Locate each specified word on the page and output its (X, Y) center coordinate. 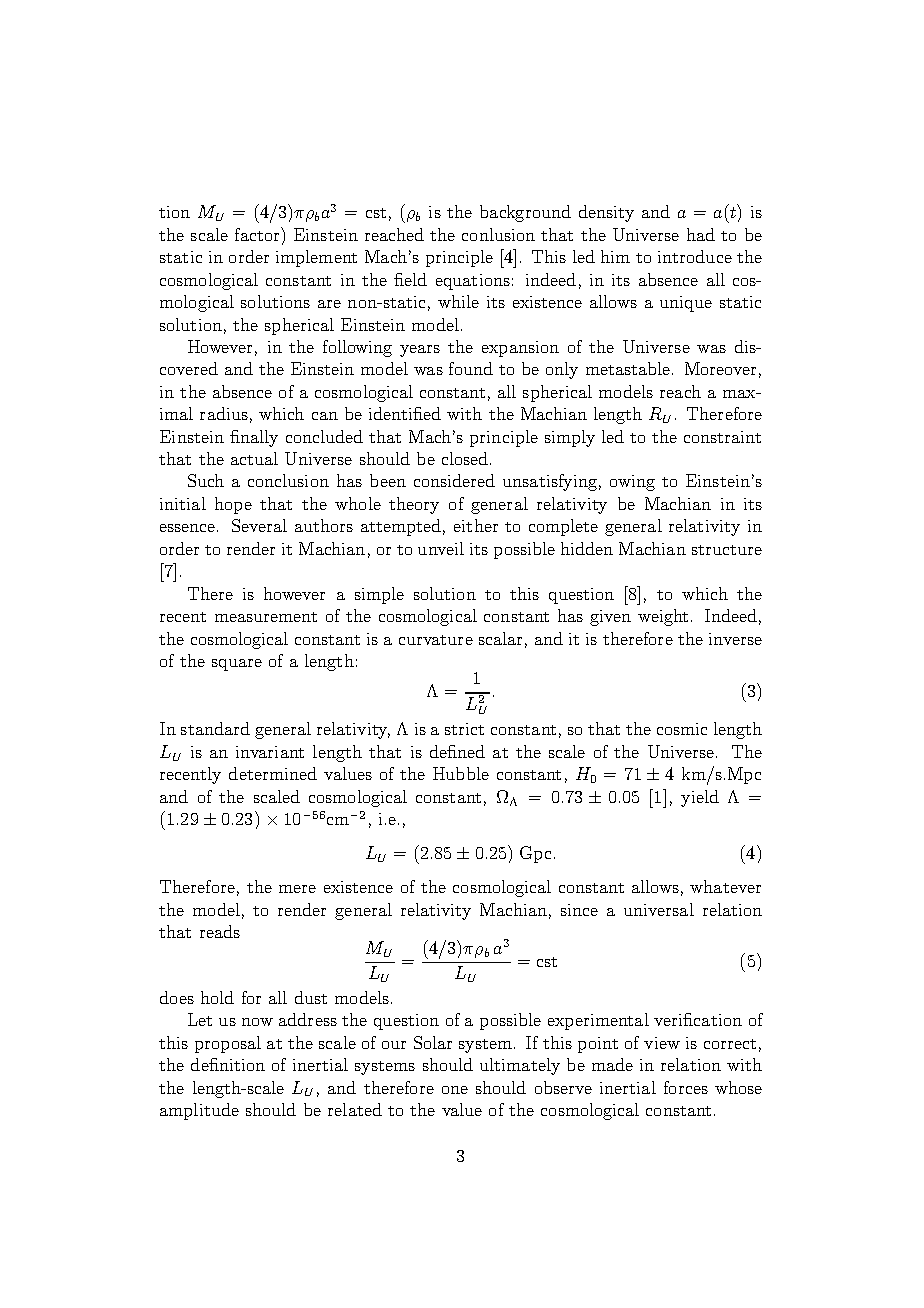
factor (258, 234)
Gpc (537, 854)
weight (663, 617)
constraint (722, 437)
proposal (228, 1044)
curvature (436, 640)
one (455, 1090)
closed (466, 458)
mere (297, 889)
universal (659, 909)
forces (686, 1087)
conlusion (498, 234)
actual (254, 458)
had (701, 234)
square (237, 665)
